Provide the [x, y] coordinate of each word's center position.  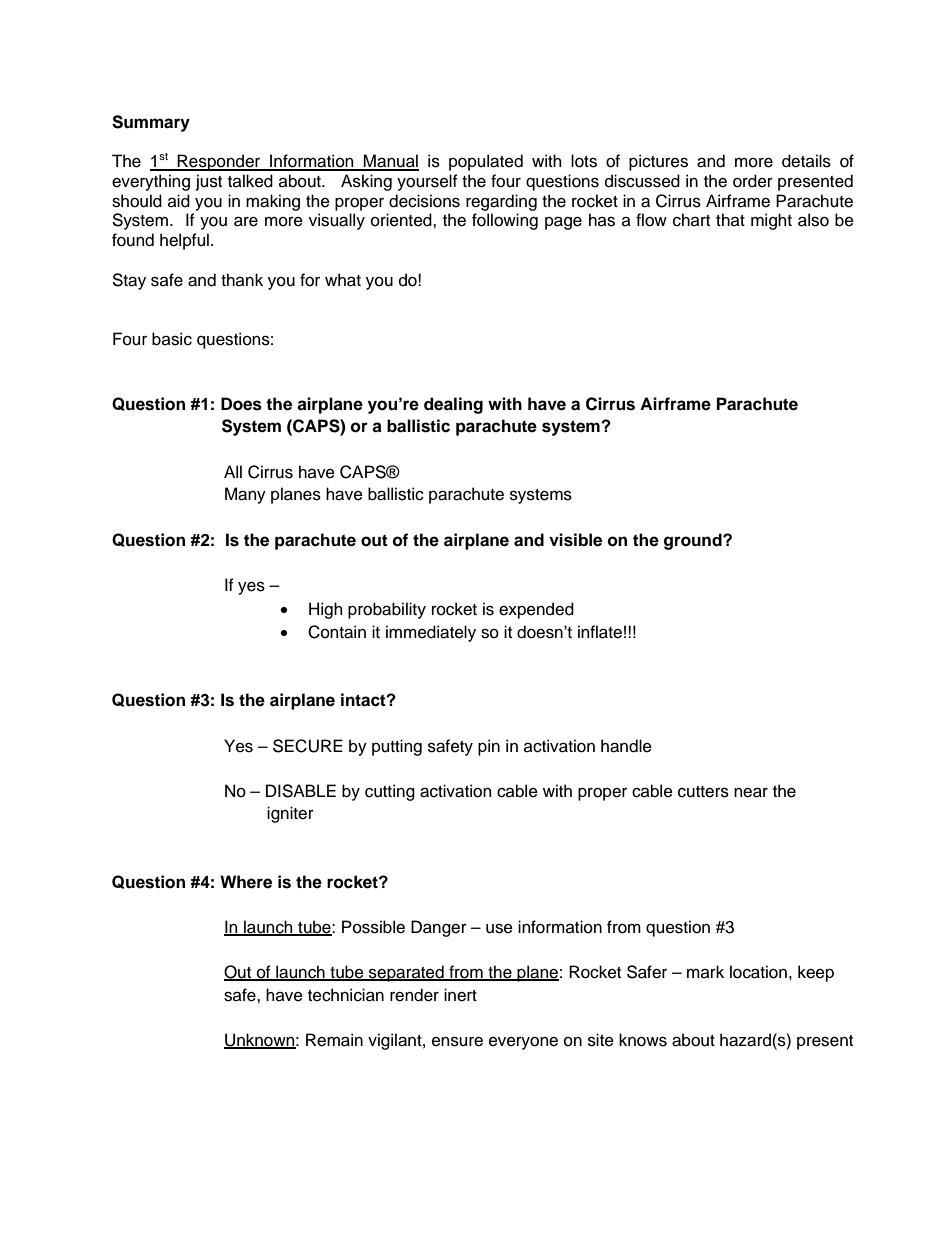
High [325, 610]
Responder [219, 162]
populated [486, 162]
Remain [334, 1040]
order [753, 181]
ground [694, 541]
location [758, 972]
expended [536, 610]
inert [460, 995]
